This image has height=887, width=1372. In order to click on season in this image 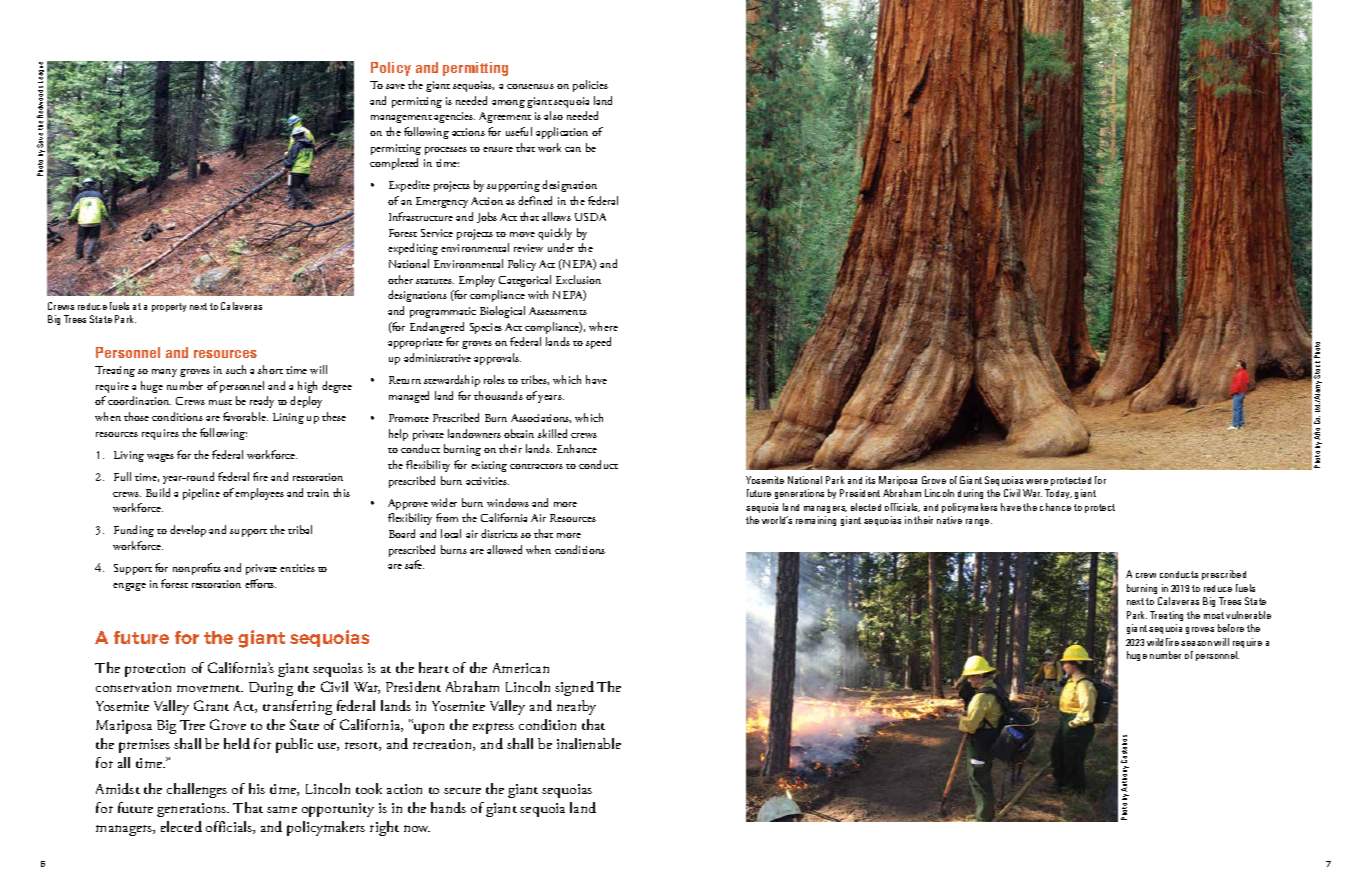, I will do `click(1196, 643)`.
